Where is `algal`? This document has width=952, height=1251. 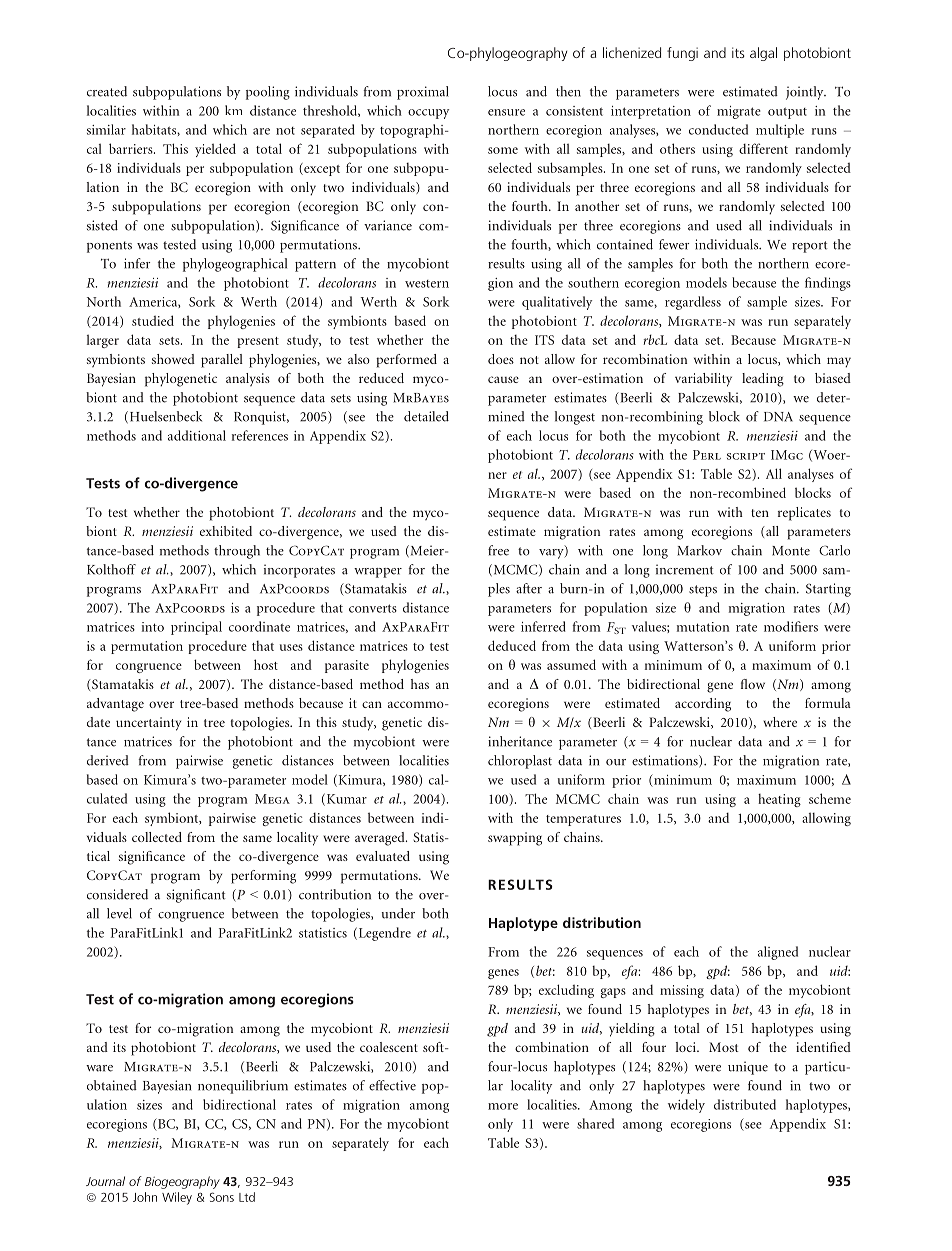 algal is located at coordinates (763, 54).
